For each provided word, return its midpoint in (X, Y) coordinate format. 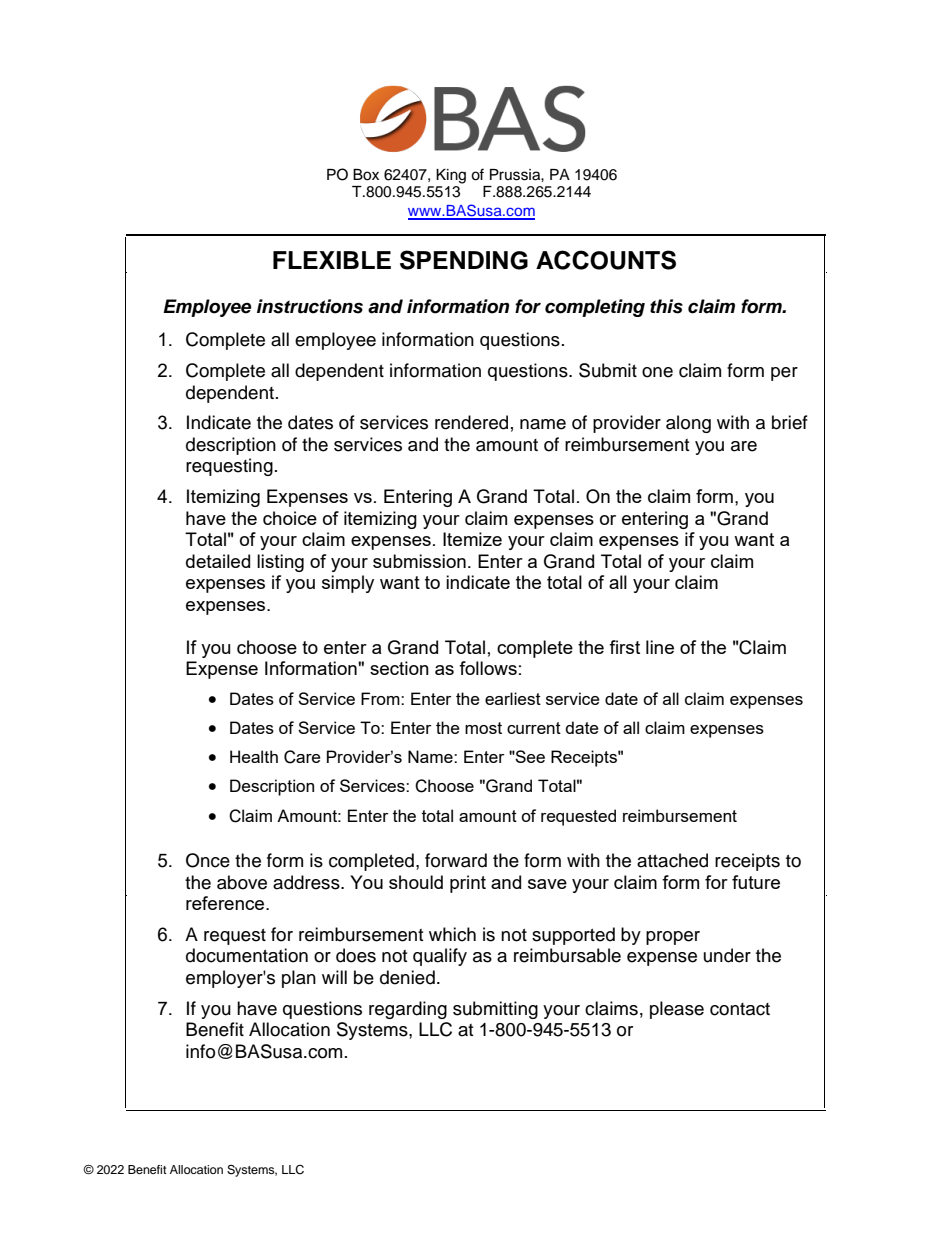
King (451, 176)
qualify (440, 957)
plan (299, 979)
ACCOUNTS (606, 260)
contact (740, 1009)
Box (366, 175)
